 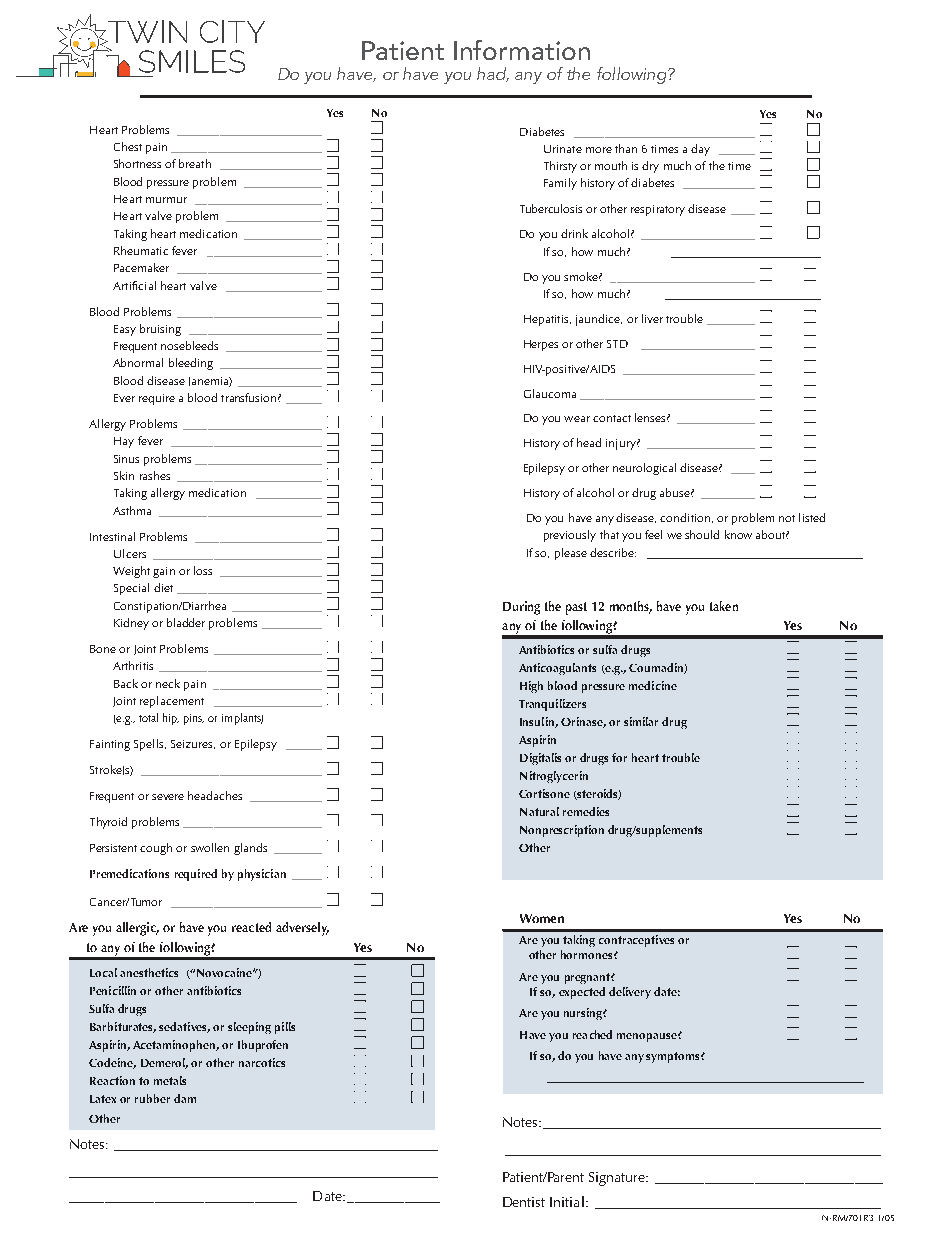 What do you see at coordinates (641, 721) in the page?
I see `similar` at bounding box center [641, 721].
